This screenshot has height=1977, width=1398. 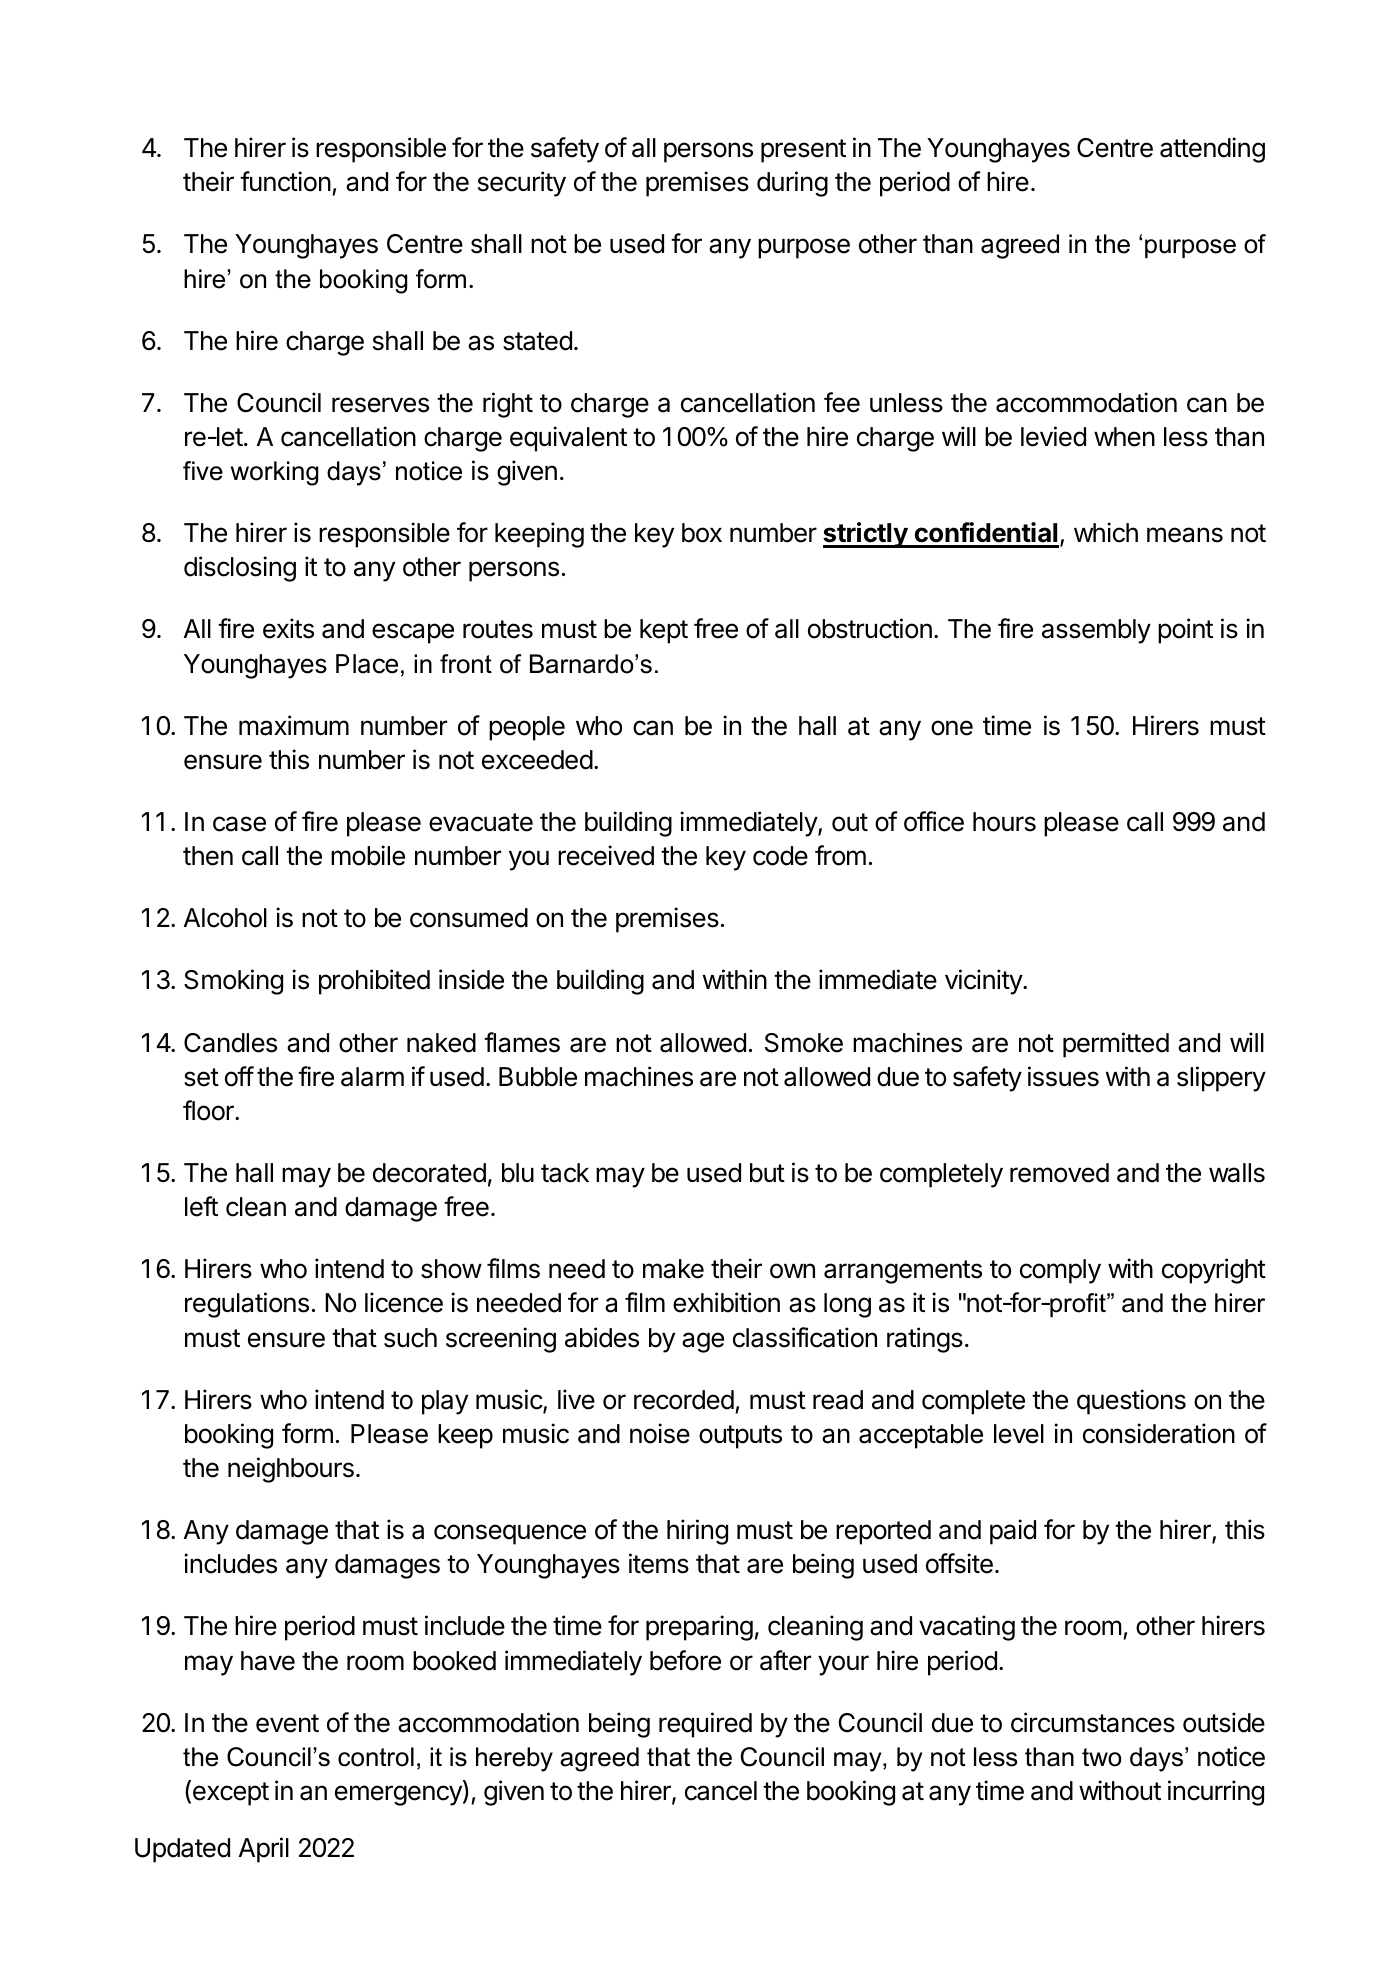 I want to click on April, so click(x=264, y=1850).
